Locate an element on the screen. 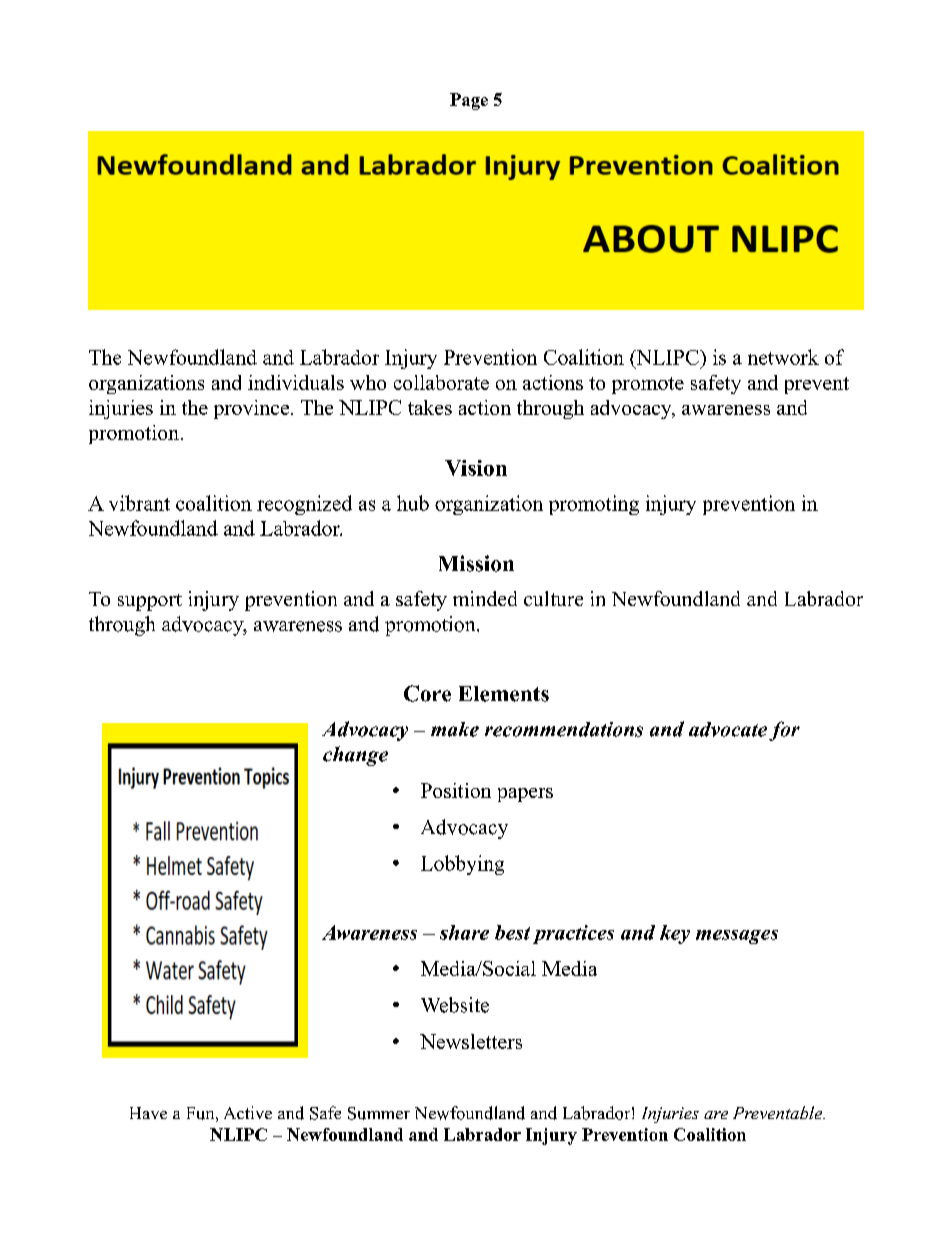 This screenshot has width=952, height=1233. support is located at coordinates (150, 602).
